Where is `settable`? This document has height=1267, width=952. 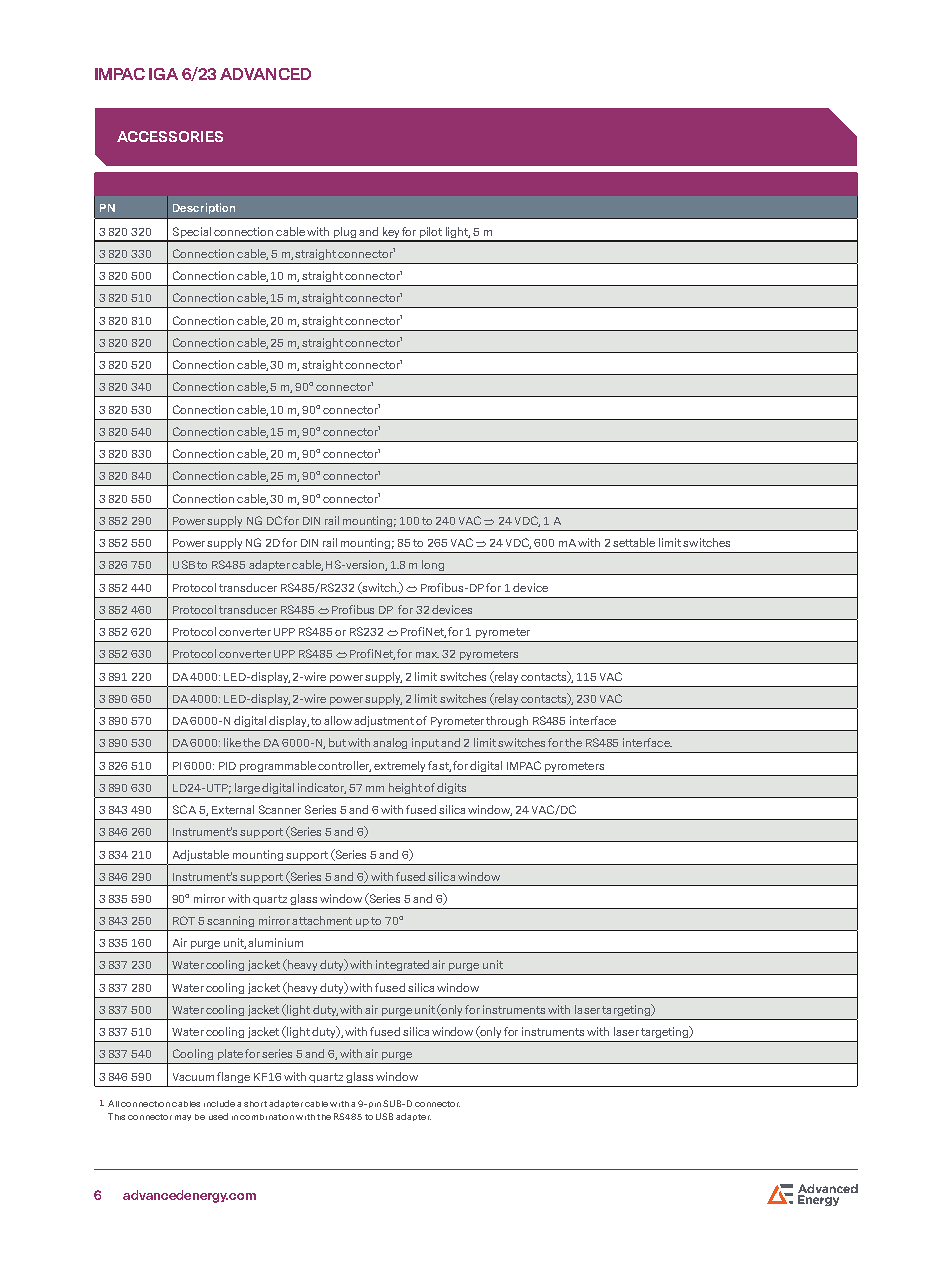 settable is located at coordinates (634, 542).
